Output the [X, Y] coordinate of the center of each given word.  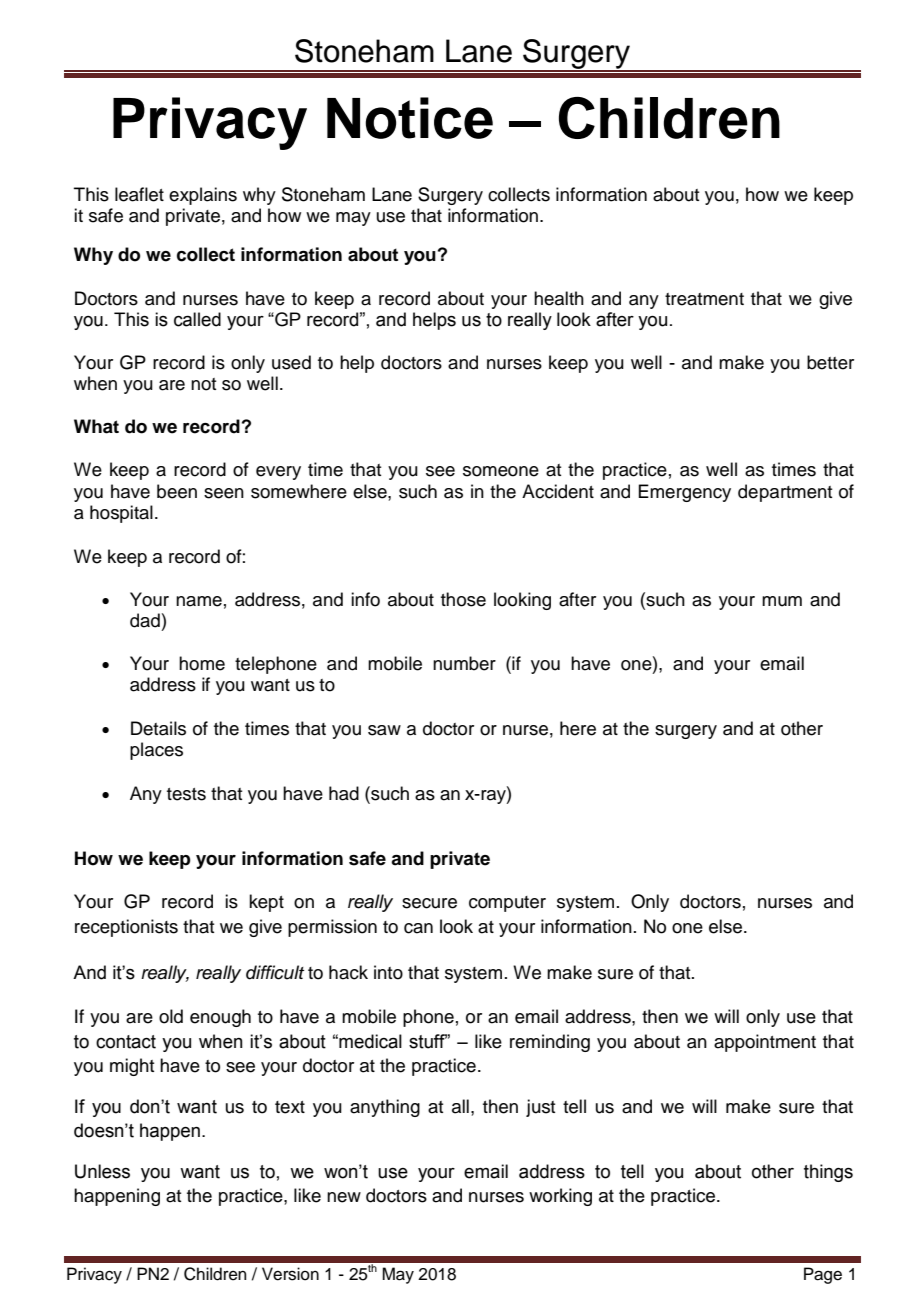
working [560, 1197]
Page [823, 1275]
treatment [704, 299]
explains [203, 196]
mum [782, 601]
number [464, 663]
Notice [410, 118]
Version [290, 1274]
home [202, 663]
